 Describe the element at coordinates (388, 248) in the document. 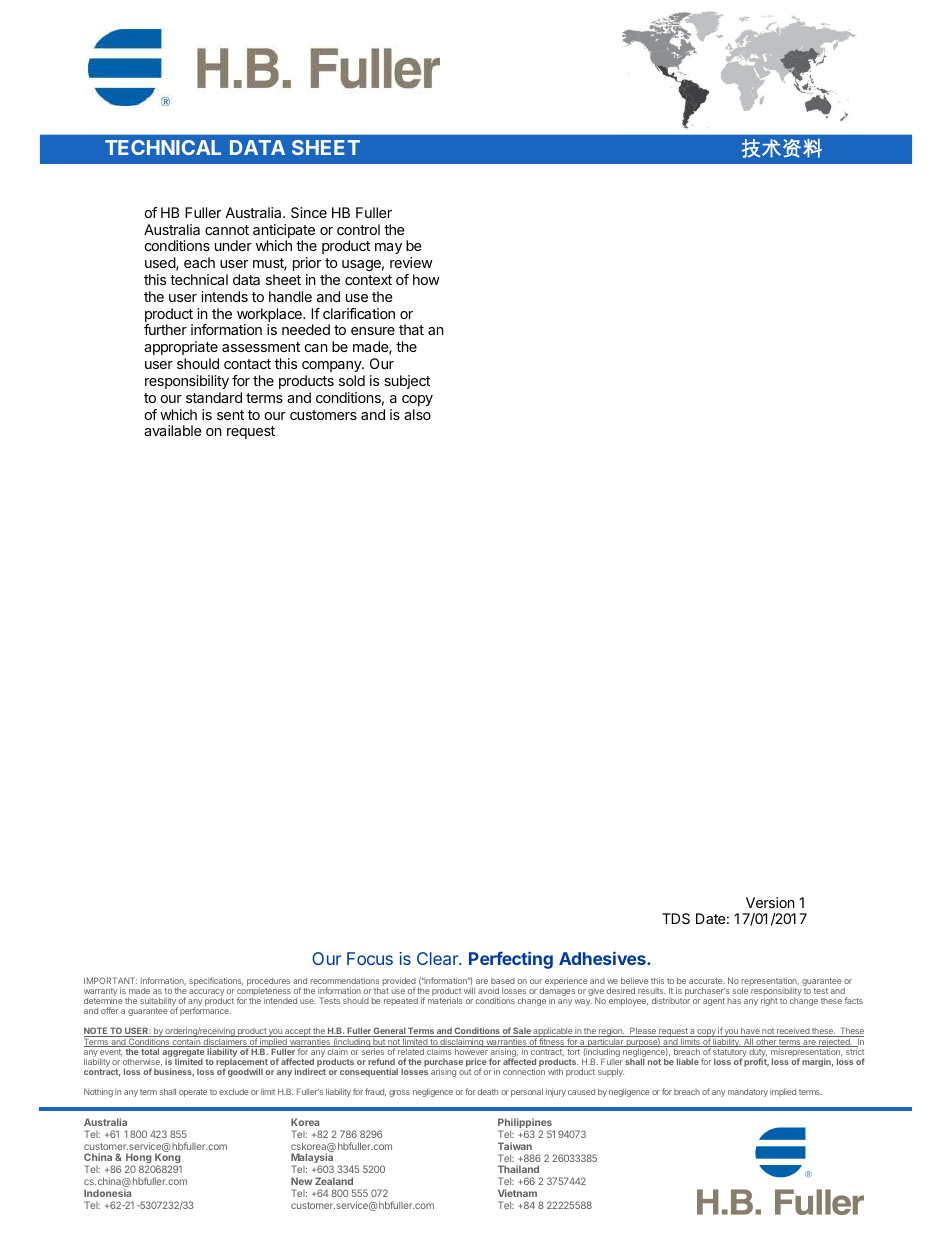

I see `may` at that location.
